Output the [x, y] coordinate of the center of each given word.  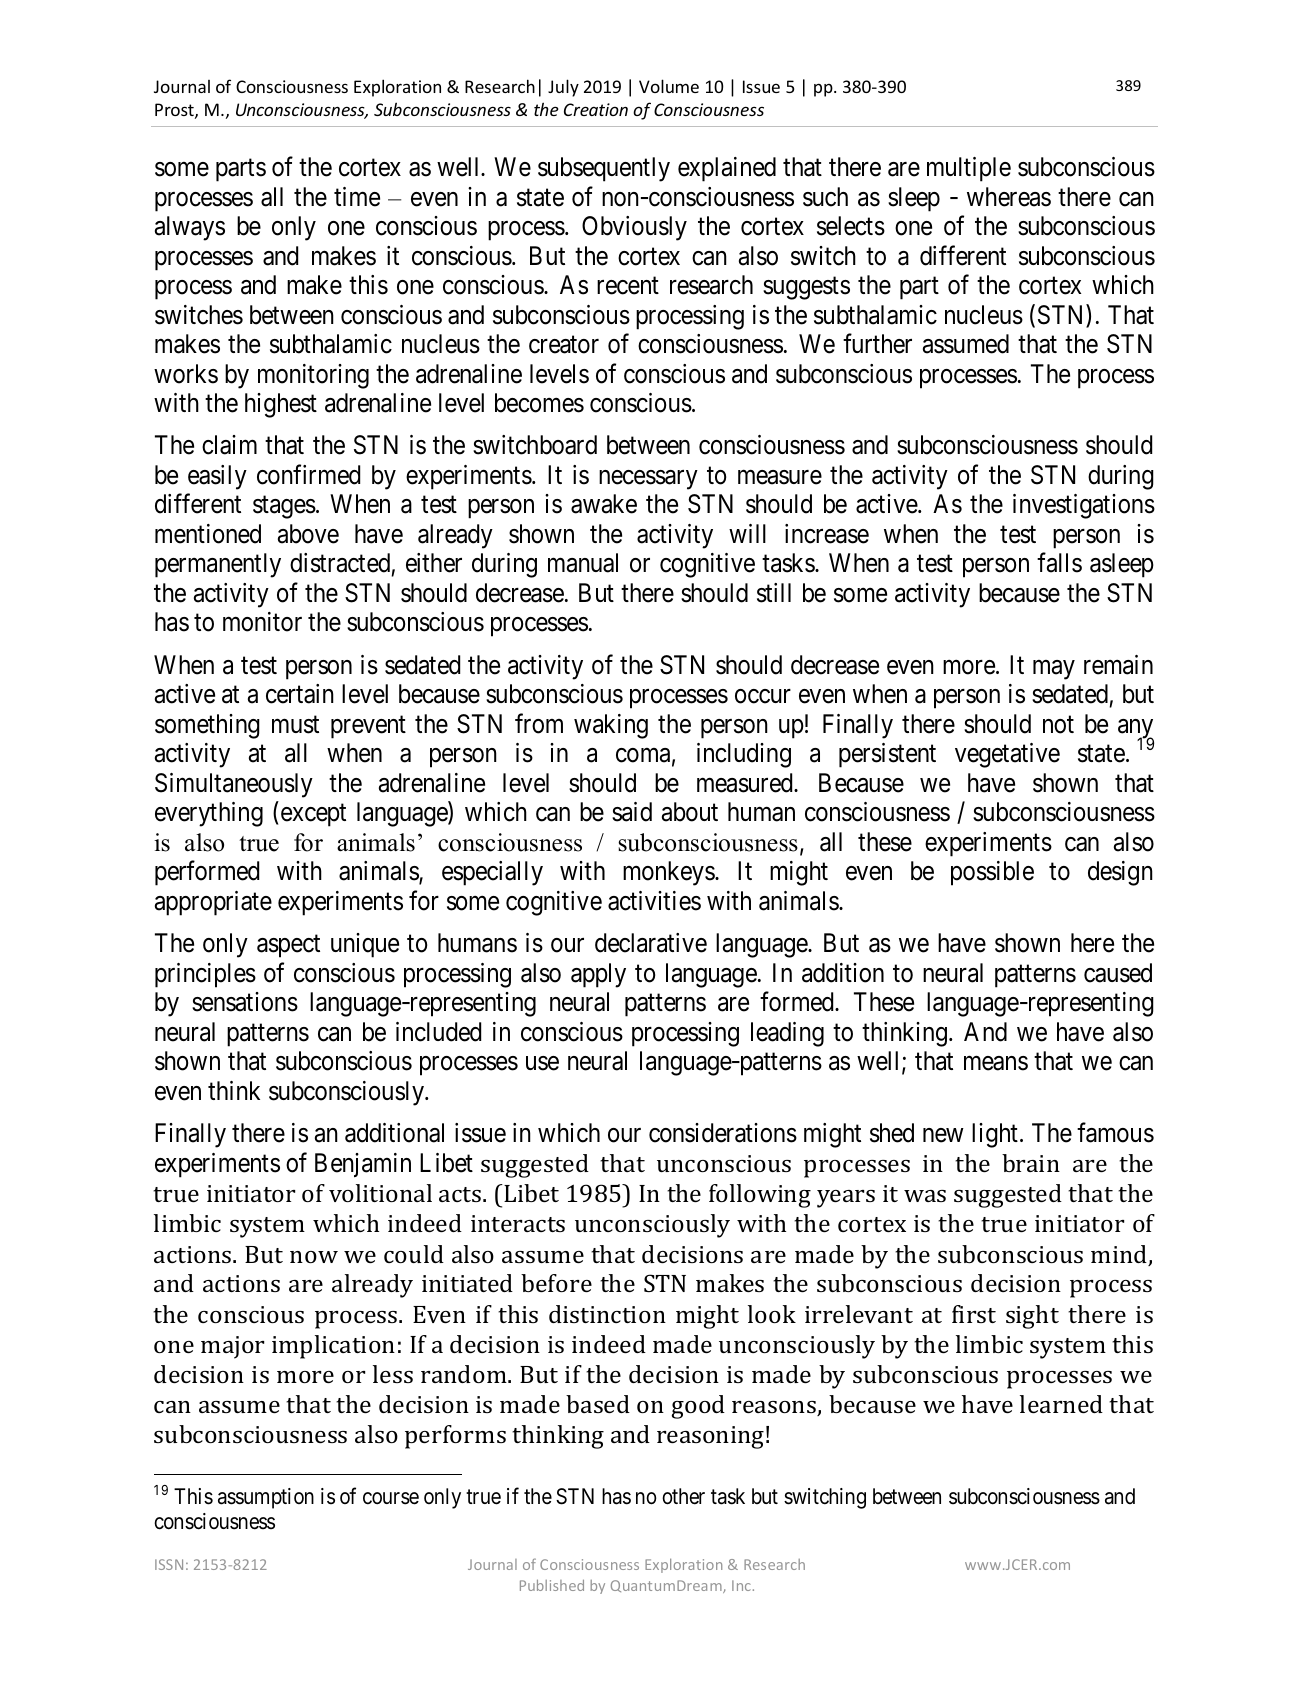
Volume [669, 86]
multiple [969, 169]
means [996, 1063]
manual [583, 563]
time [357, 197]
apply [598, 975]
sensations [245, 1002]
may [1054, 670]
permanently [218, 565]
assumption [266, 1498]
